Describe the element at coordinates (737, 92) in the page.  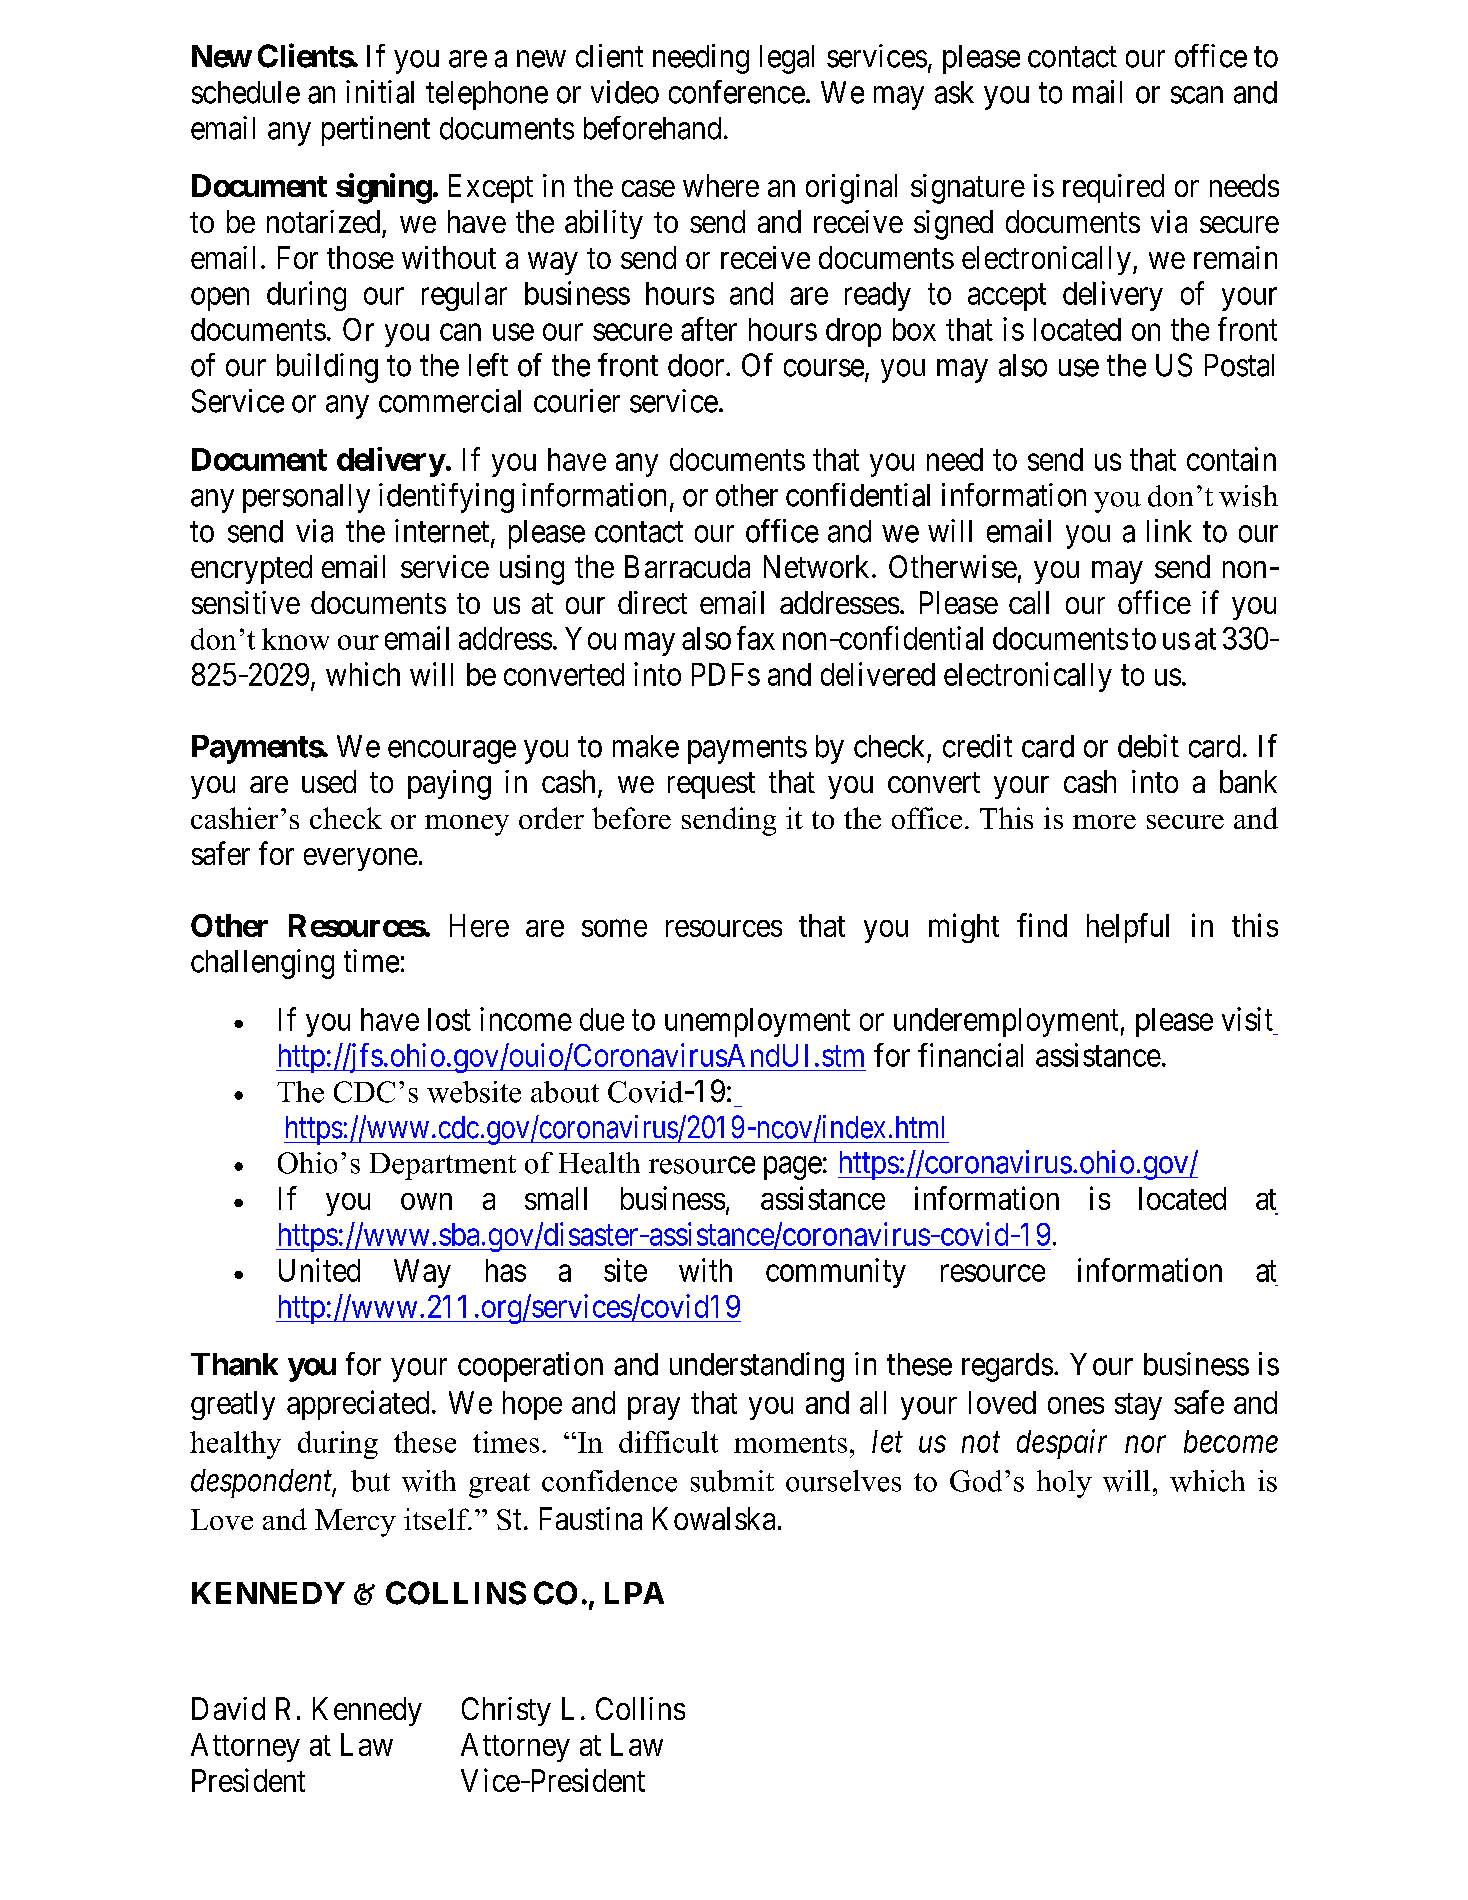
I see `conference` at that location.
